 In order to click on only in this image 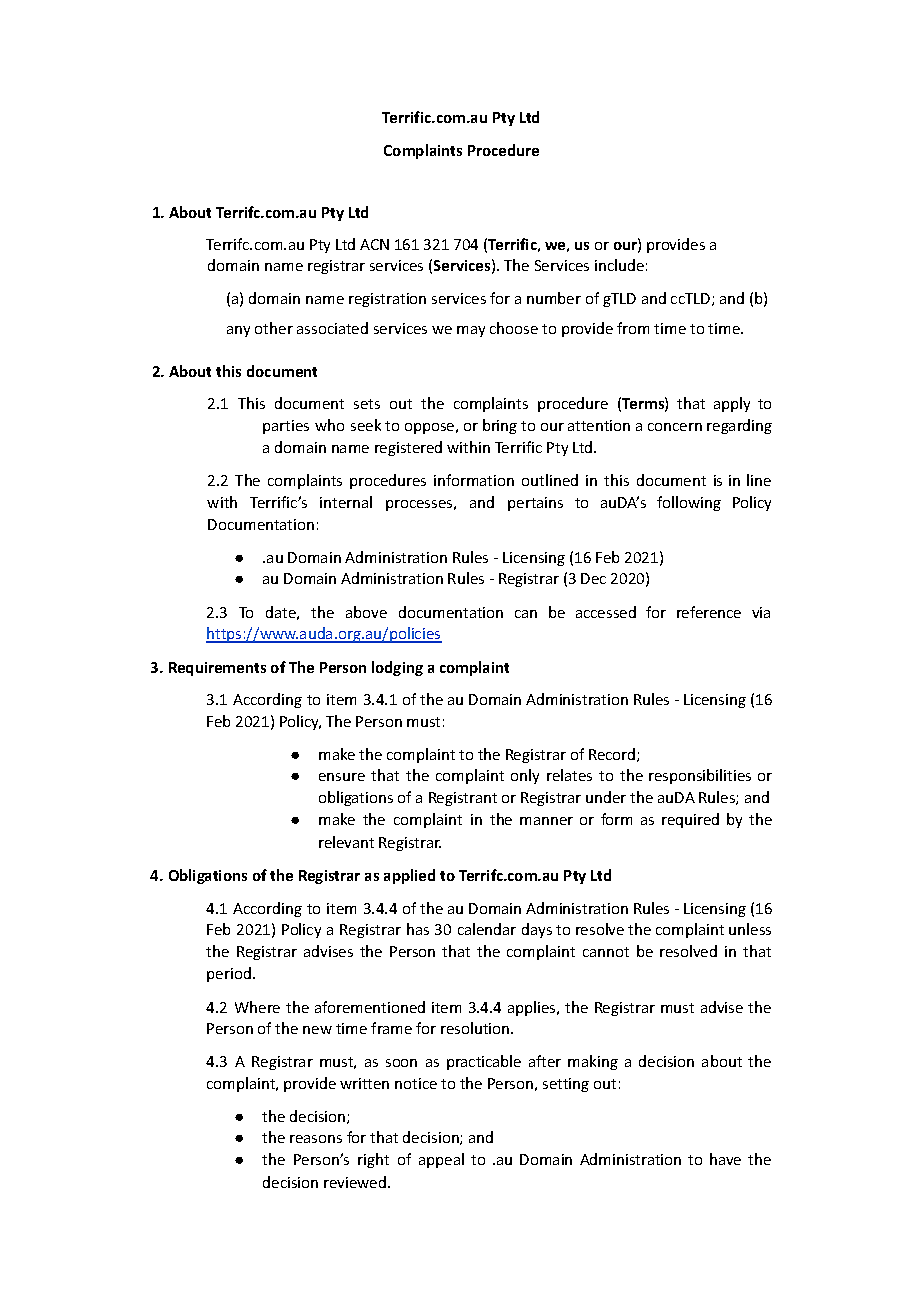, I will do `click(525, 776)`.
